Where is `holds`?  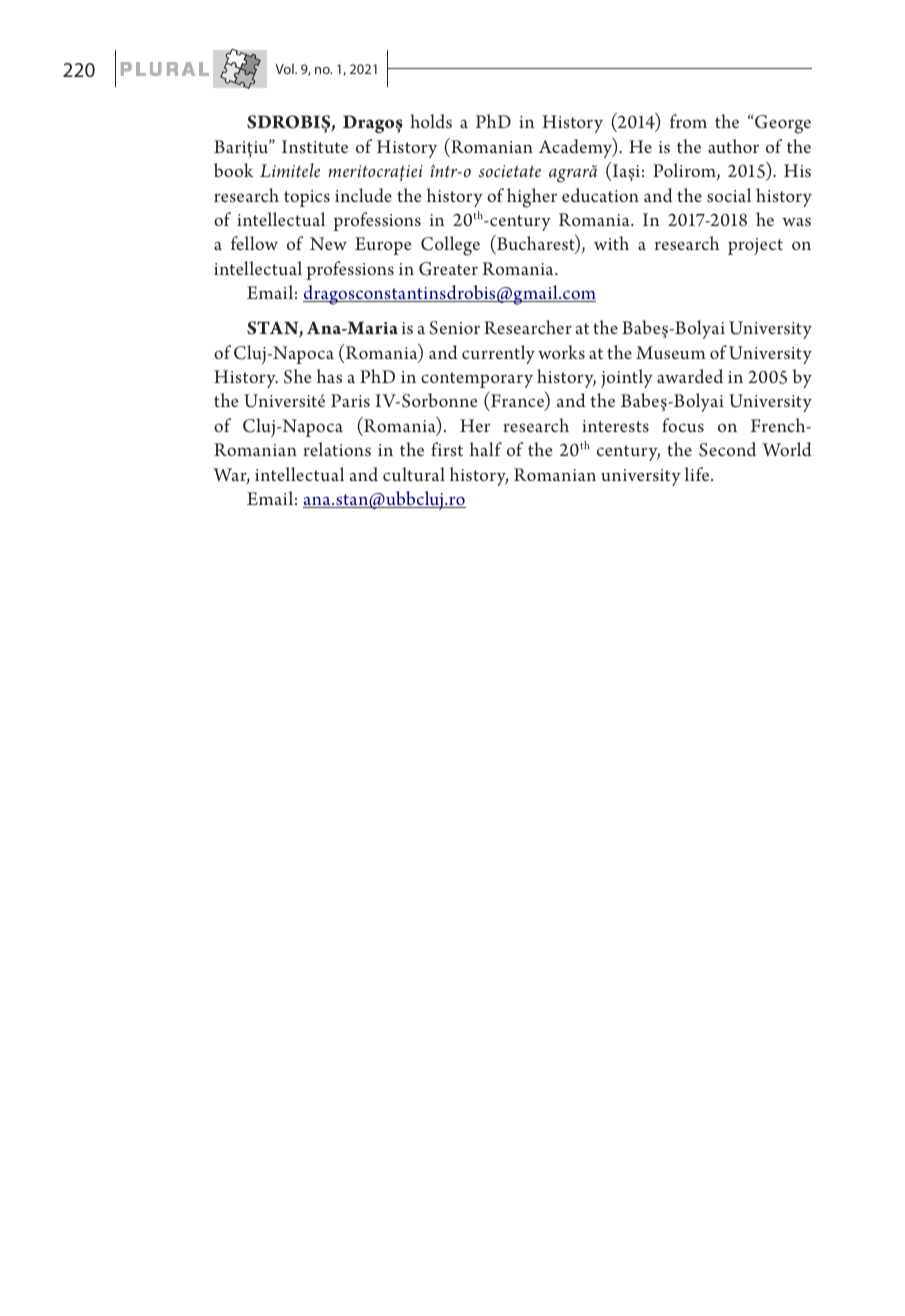 holds is located at coordinates (431, 121).
